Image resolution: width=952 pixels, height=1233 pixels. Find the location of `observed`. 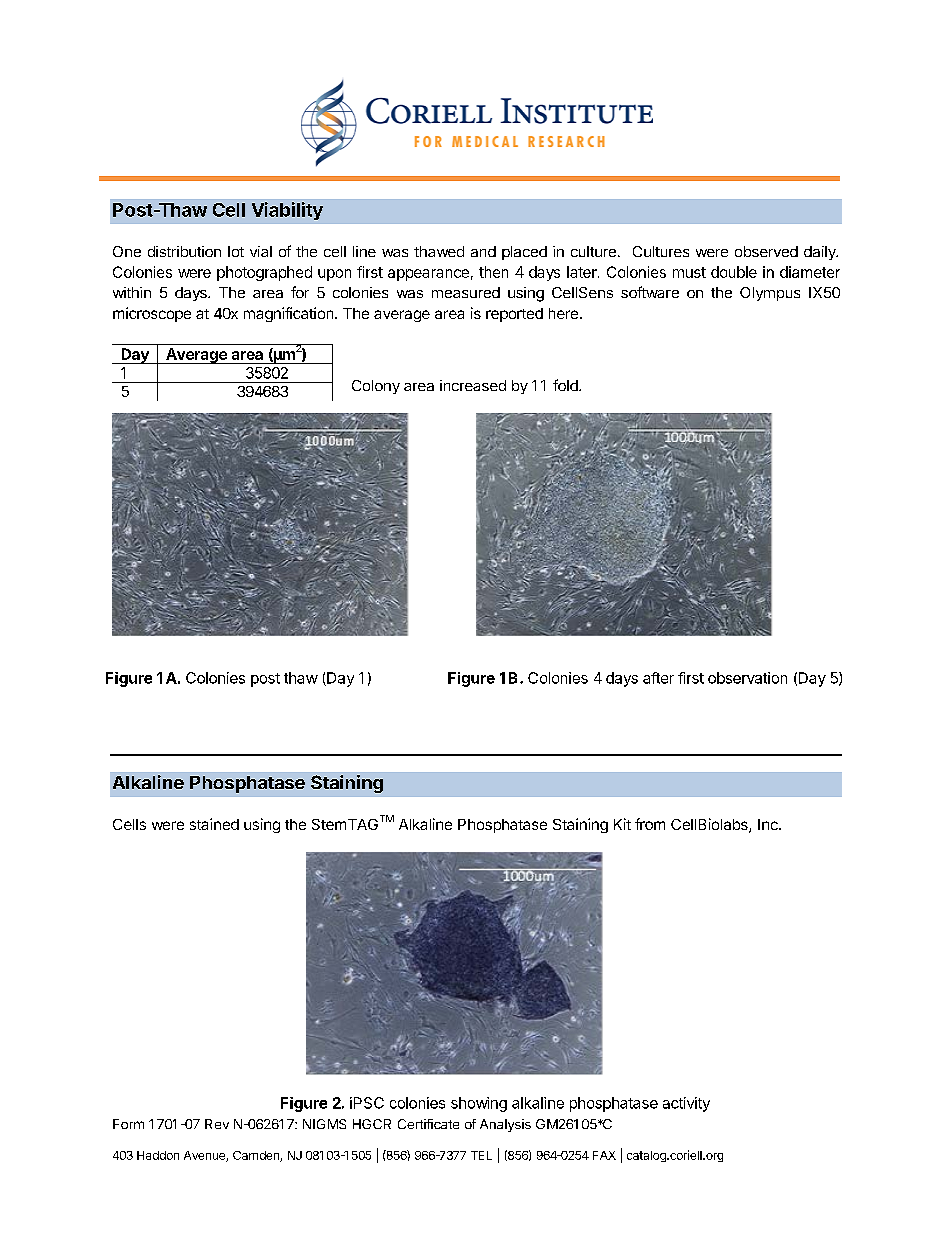

observed is located at coordinates (766, 251).
